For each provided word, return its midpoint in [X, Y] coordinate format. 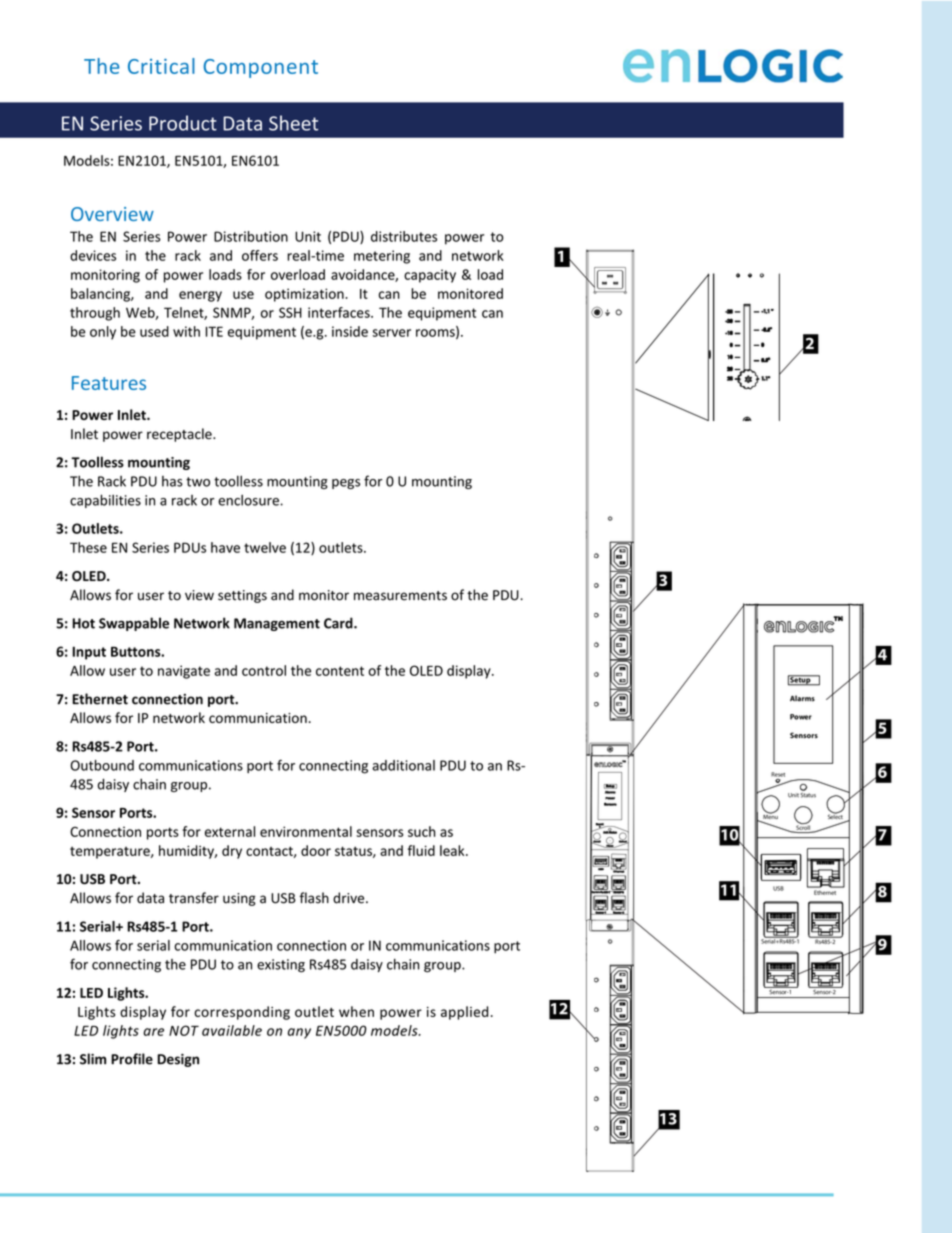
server [392, 333]
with [186, 331]
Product [183, 123]
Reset [778, 774]
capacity [430, 276]
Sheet [293, 123]
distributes [404, 236]
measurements [400, 596]
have [225, 547]
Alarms [802, 698]
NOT [184, 1030]
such [422, 831]
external [230, 831]
